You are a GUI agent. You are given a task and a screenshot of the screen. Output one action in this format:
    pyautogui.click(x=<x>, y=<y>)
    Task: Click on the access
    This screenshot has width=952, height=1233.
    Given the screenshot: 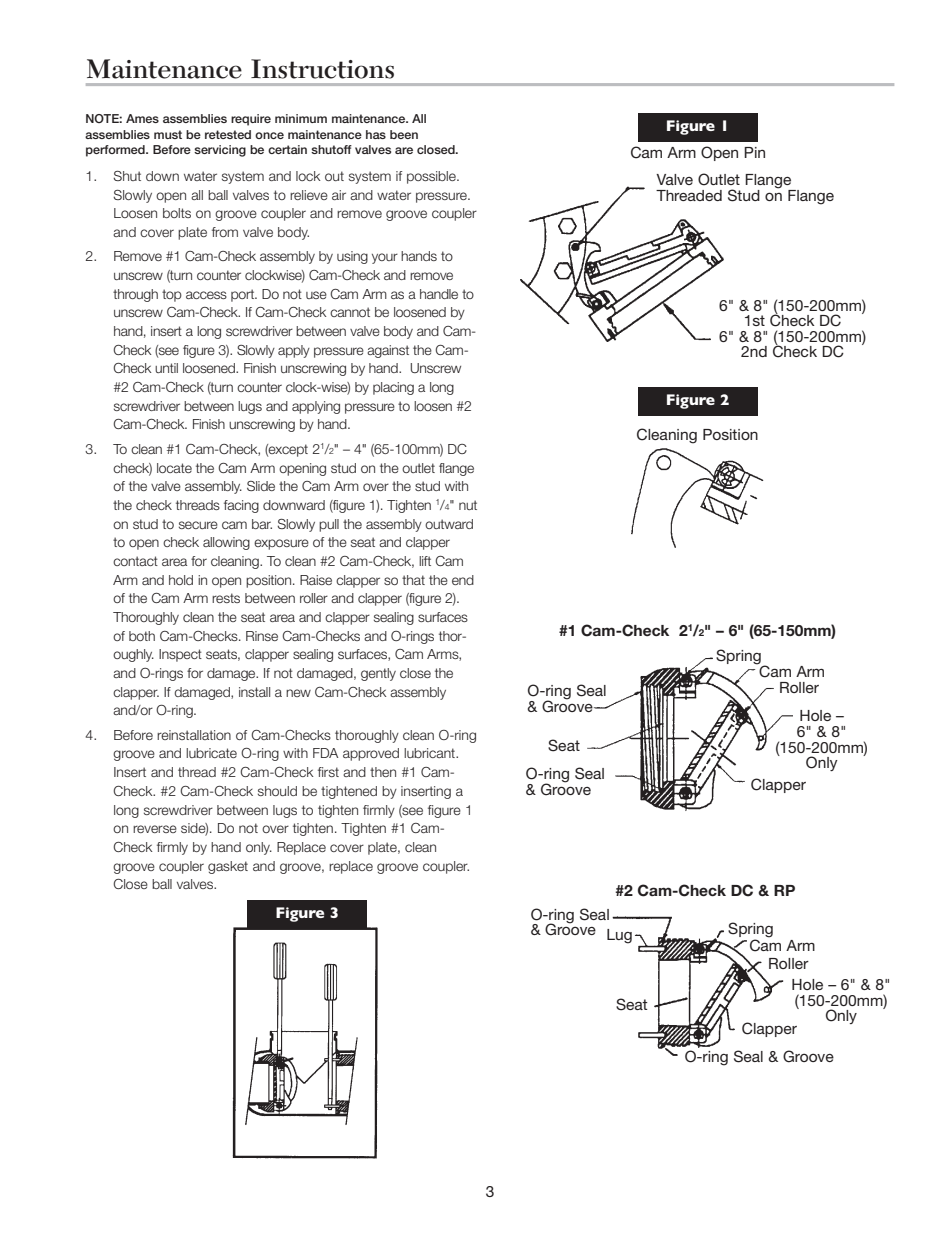 What is the action you would take?
    pyautogui.click(x=206, y=295)
